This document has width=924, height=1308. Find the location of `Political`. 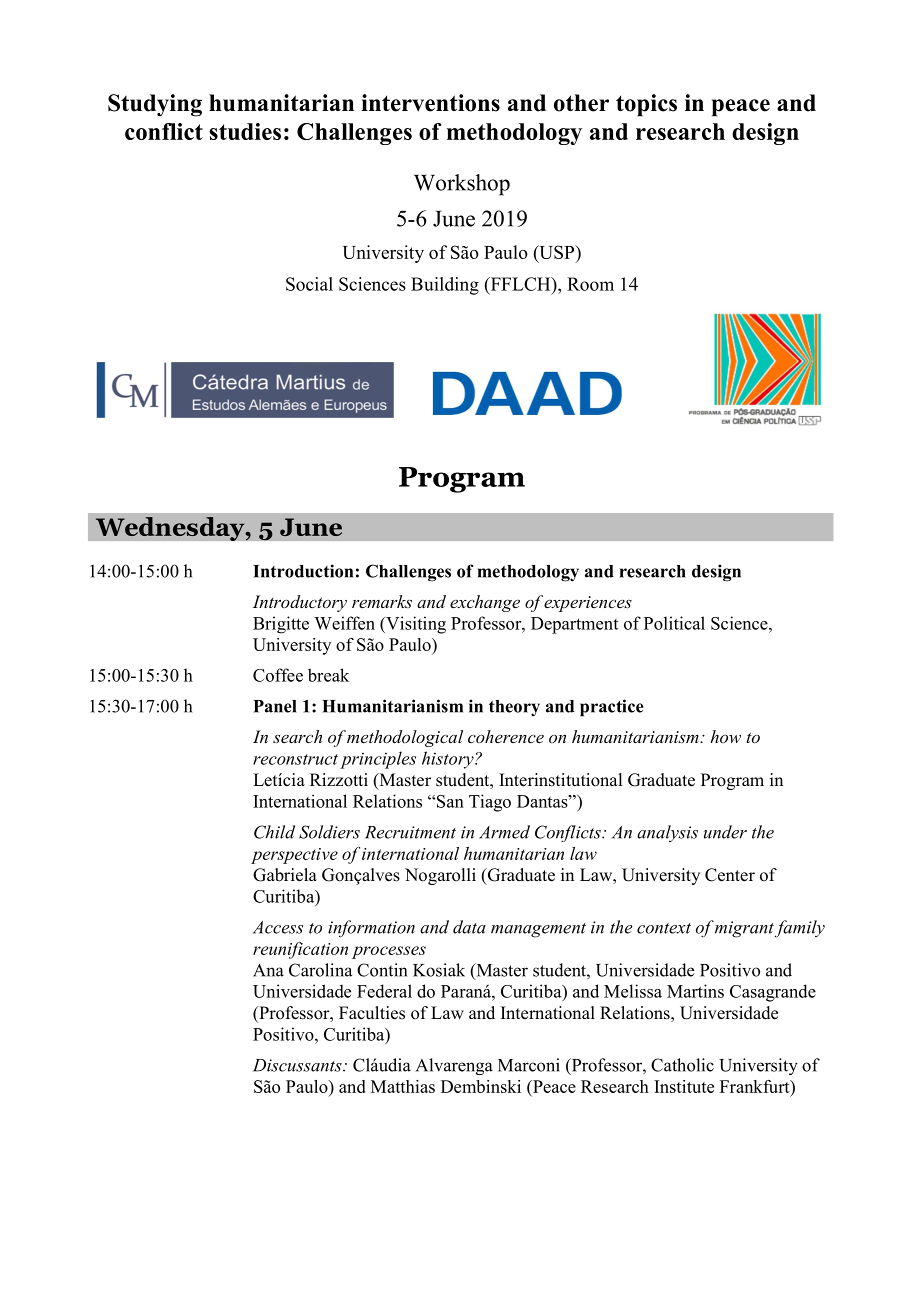

Political is located at coordinates (674, 623).
